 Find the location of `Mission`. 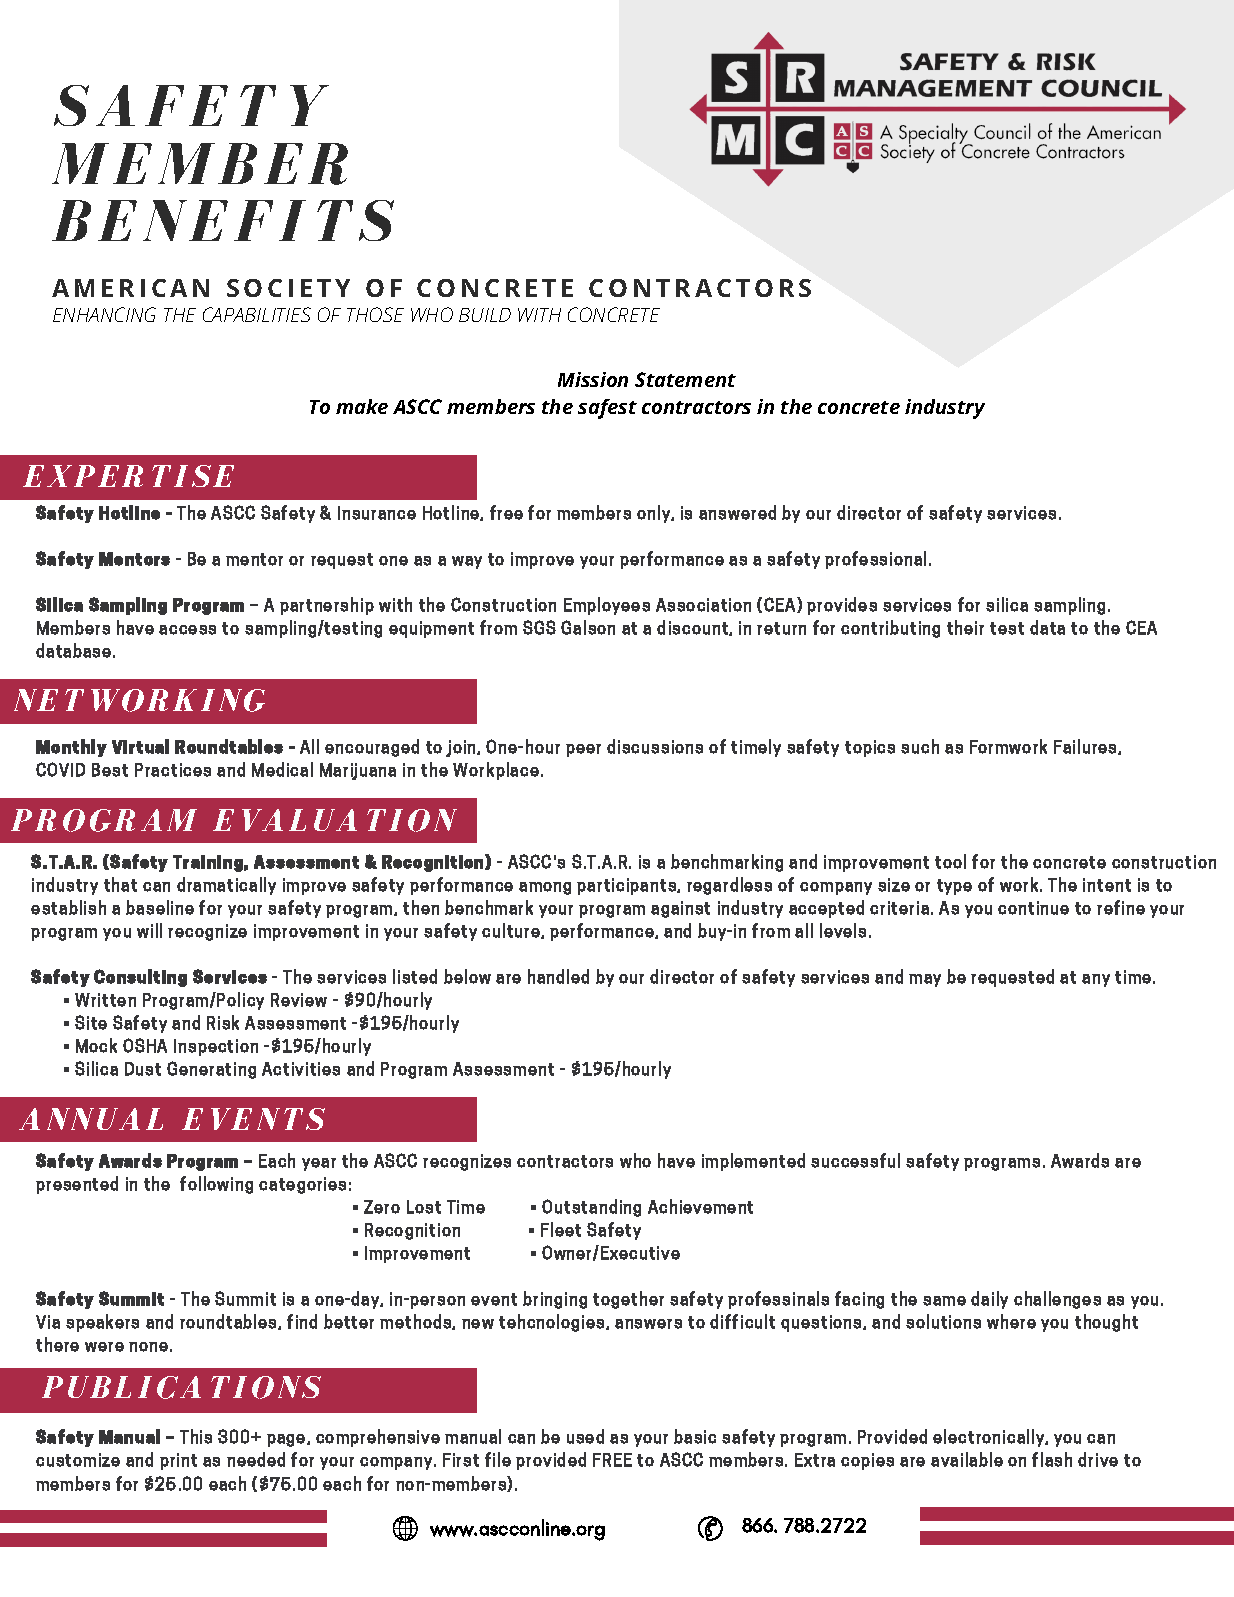

Mission is located at coordinates (593, 379).
